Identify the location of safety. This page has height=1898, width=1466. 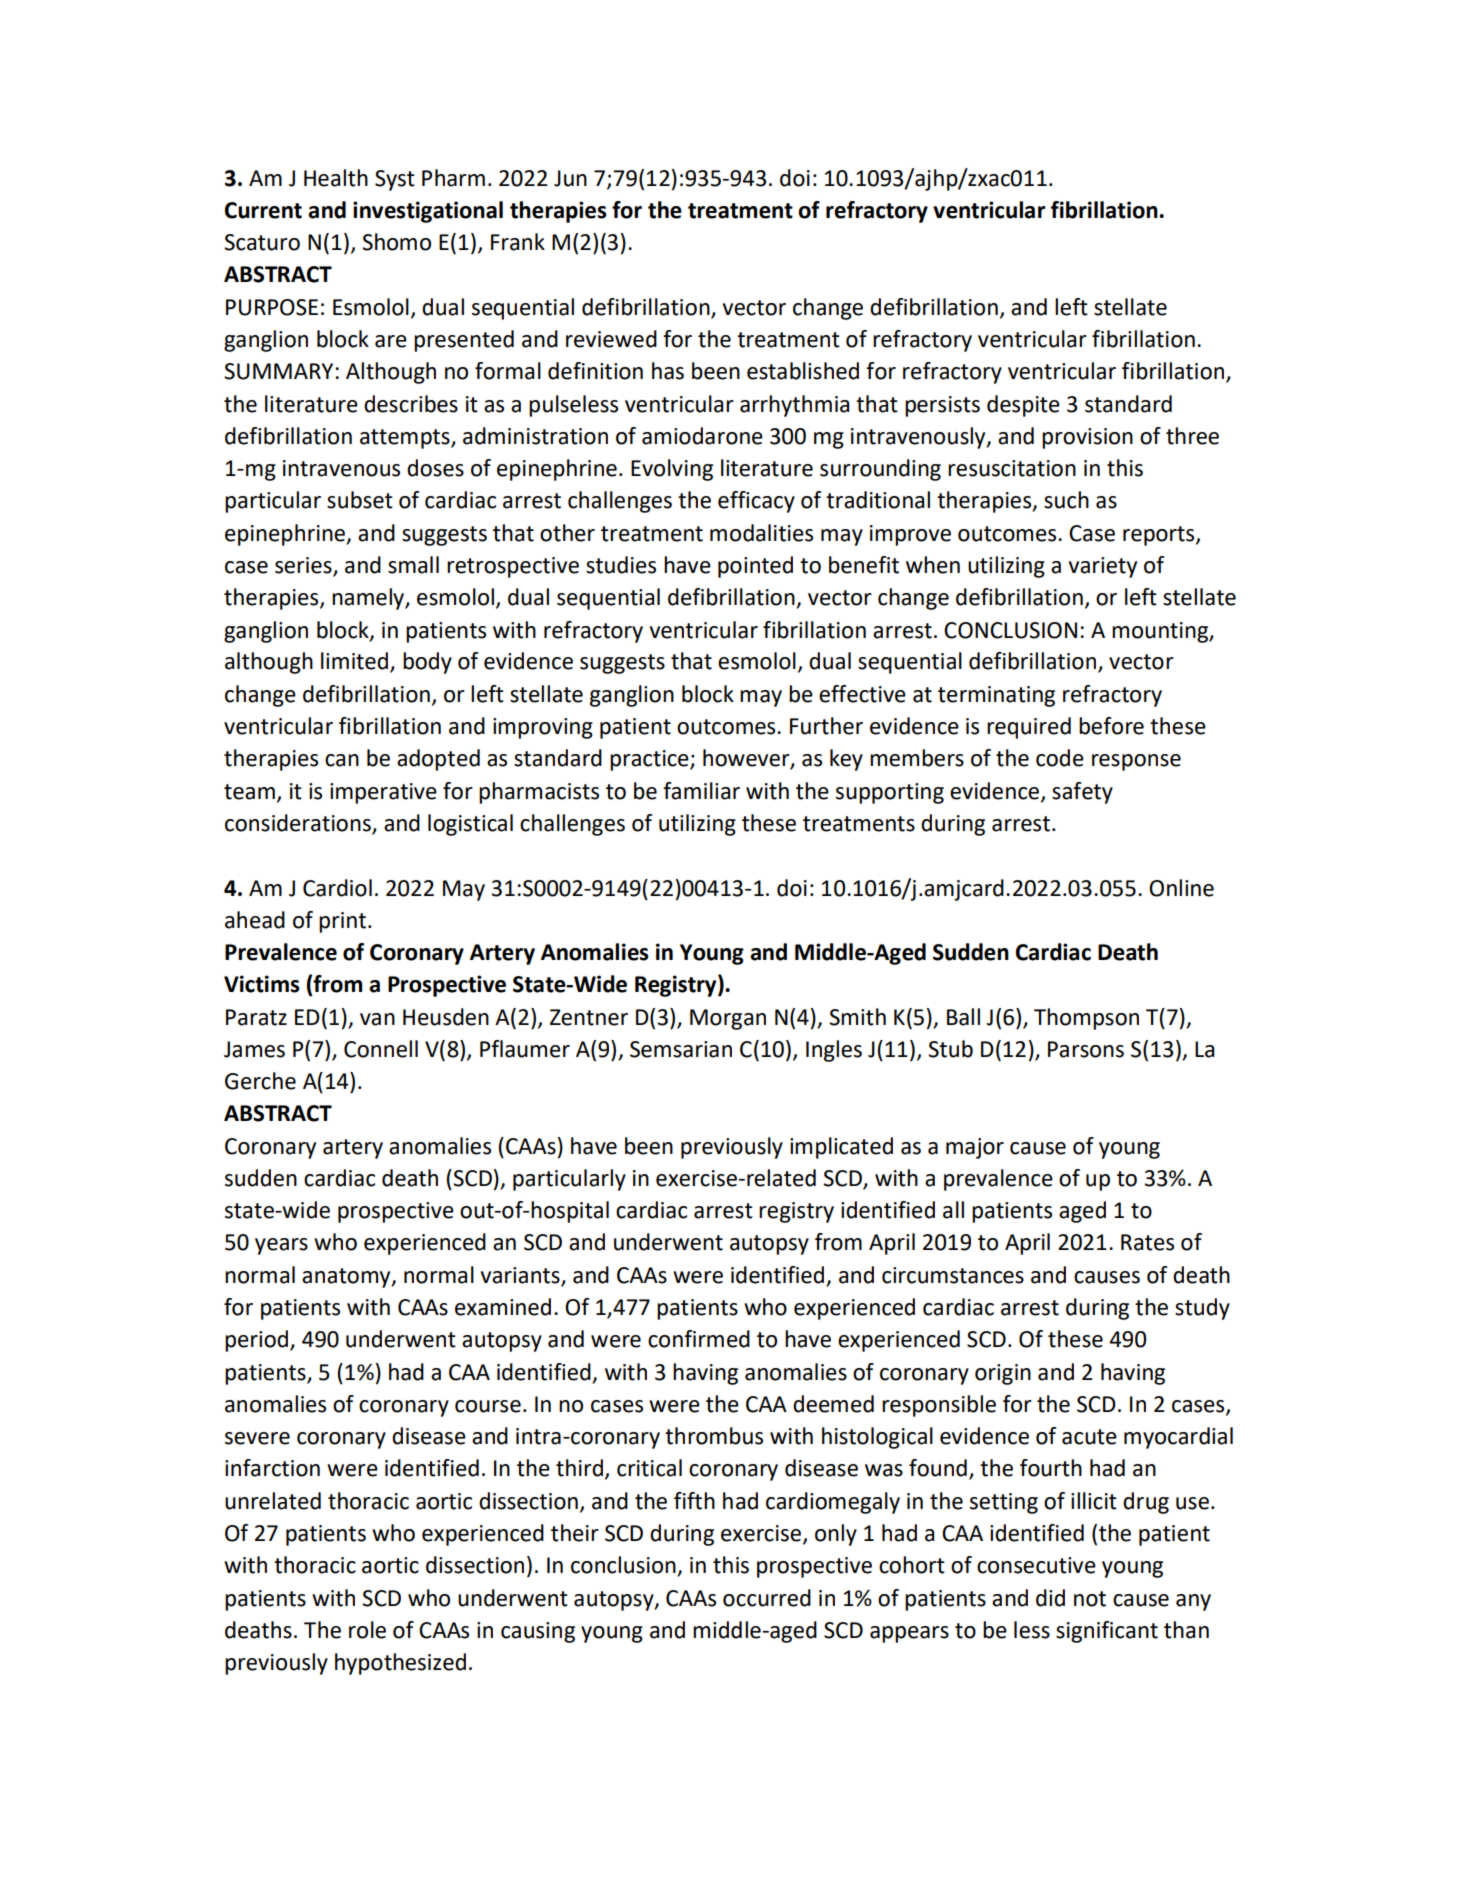
(1082, 793).
